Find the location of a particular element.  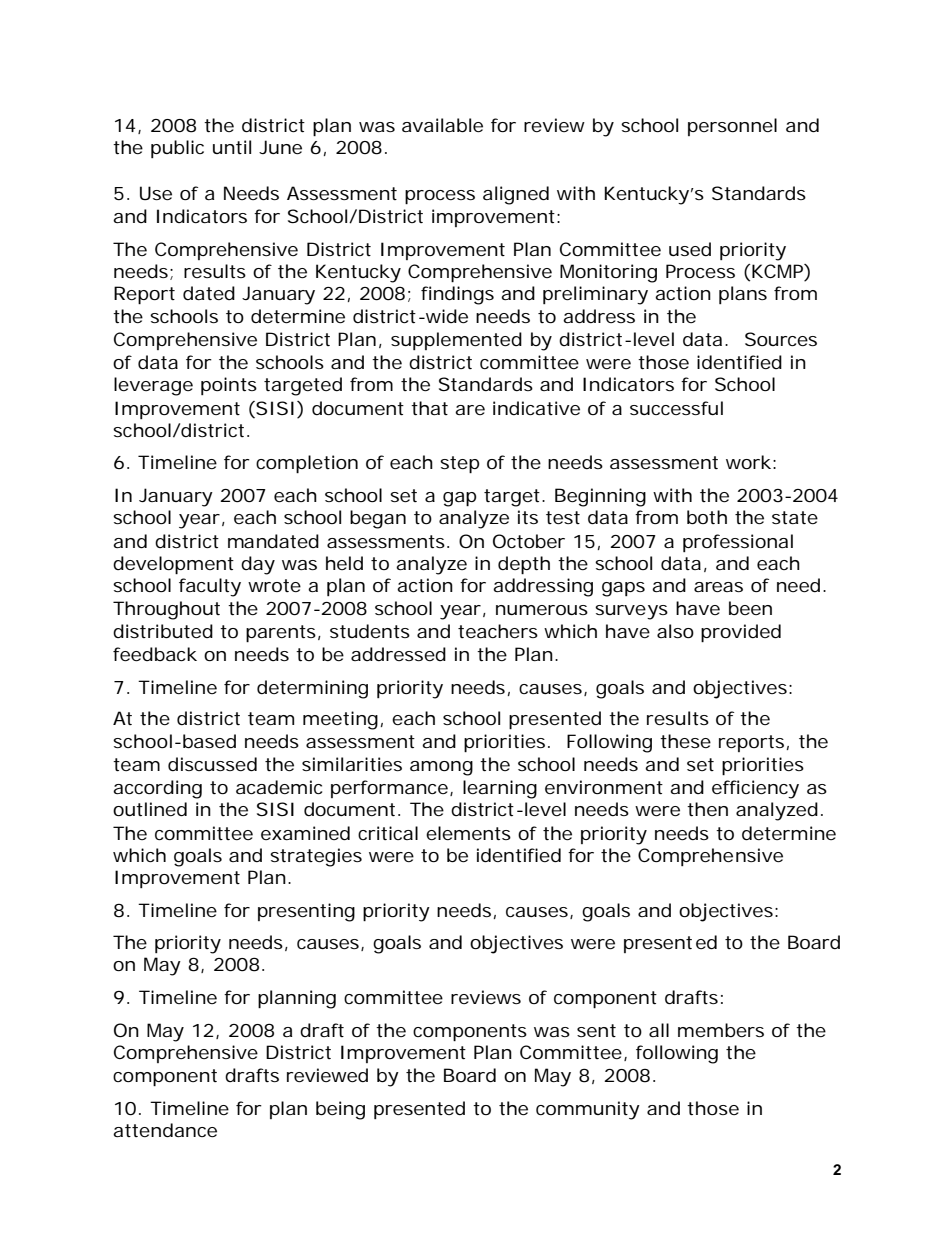

until is located at coordinates (232, 147).
